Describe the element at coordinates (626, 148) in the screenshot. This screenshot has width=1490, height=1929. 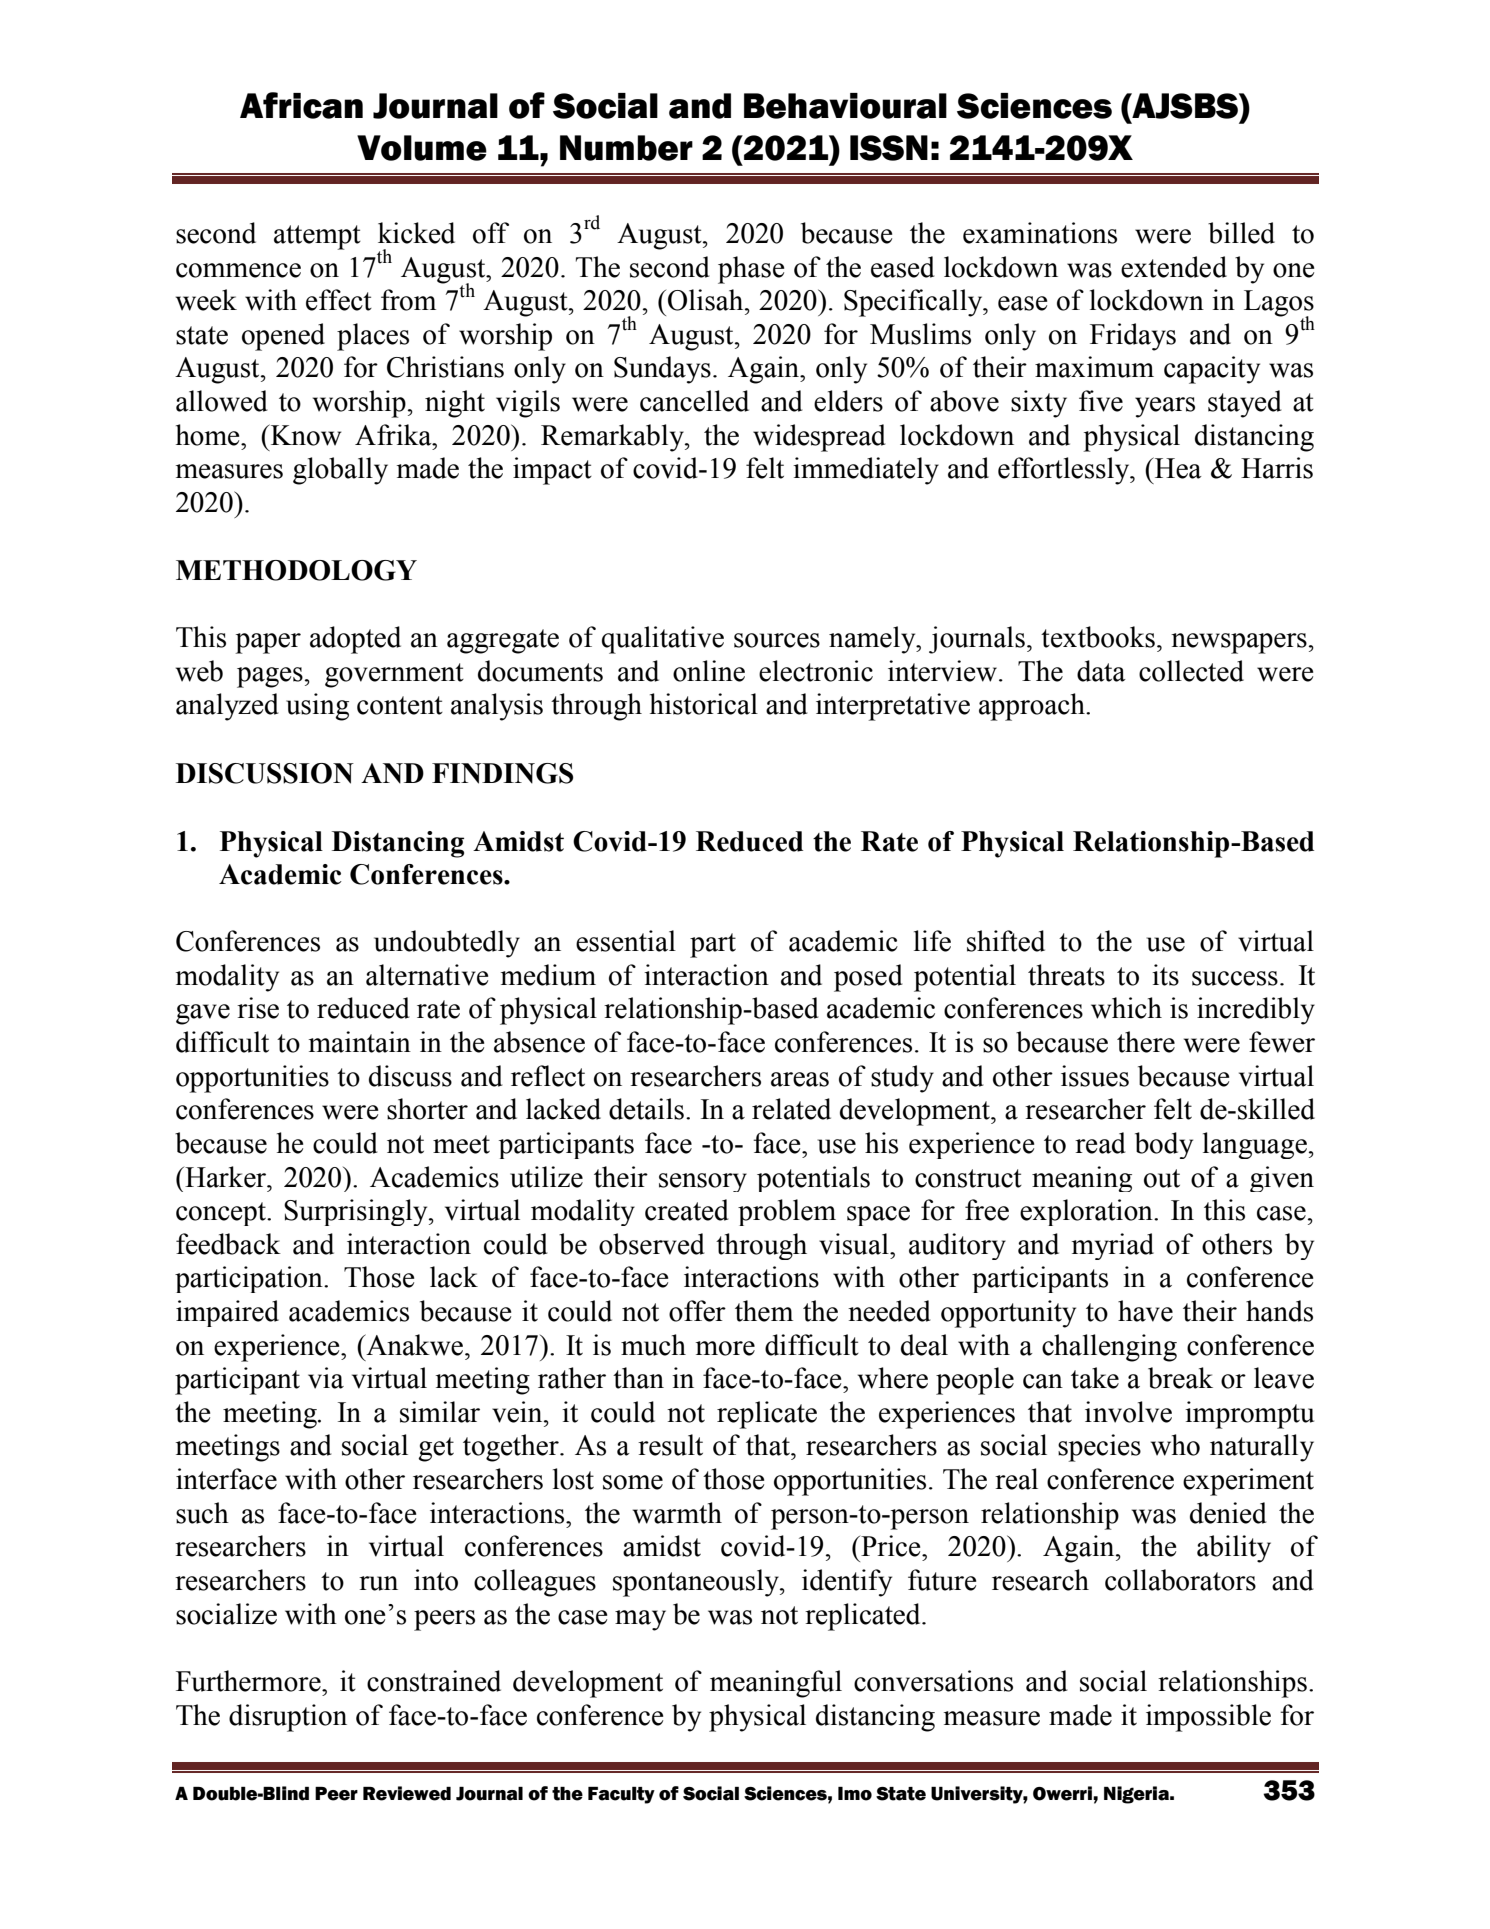
I see `Number` at that location.
